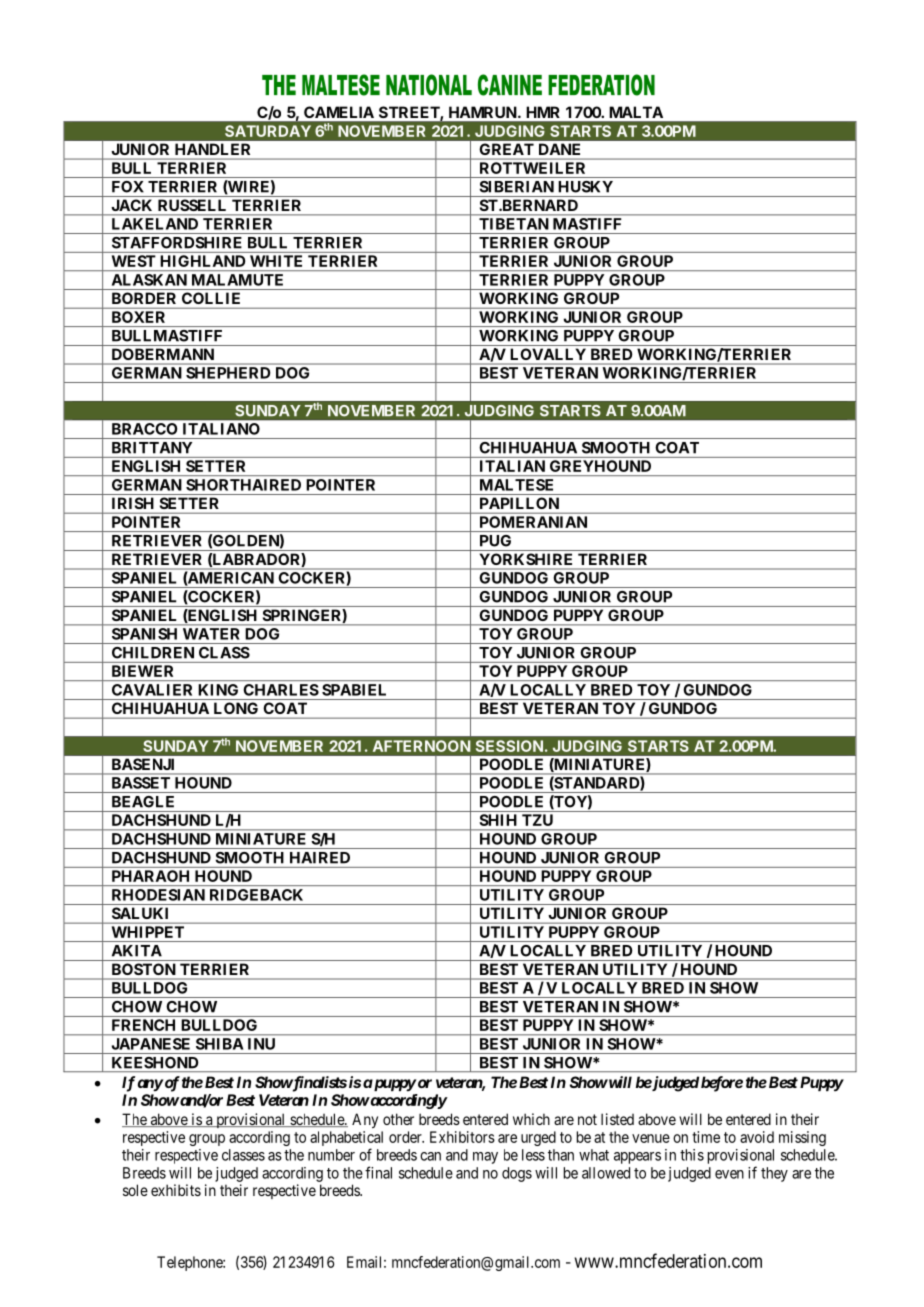 This screenshot has width=924, height=1307. What do you see at coordinates (268, 131) in the screenshot?
I see `SATURDAY` at bounding box center [268, 131].
